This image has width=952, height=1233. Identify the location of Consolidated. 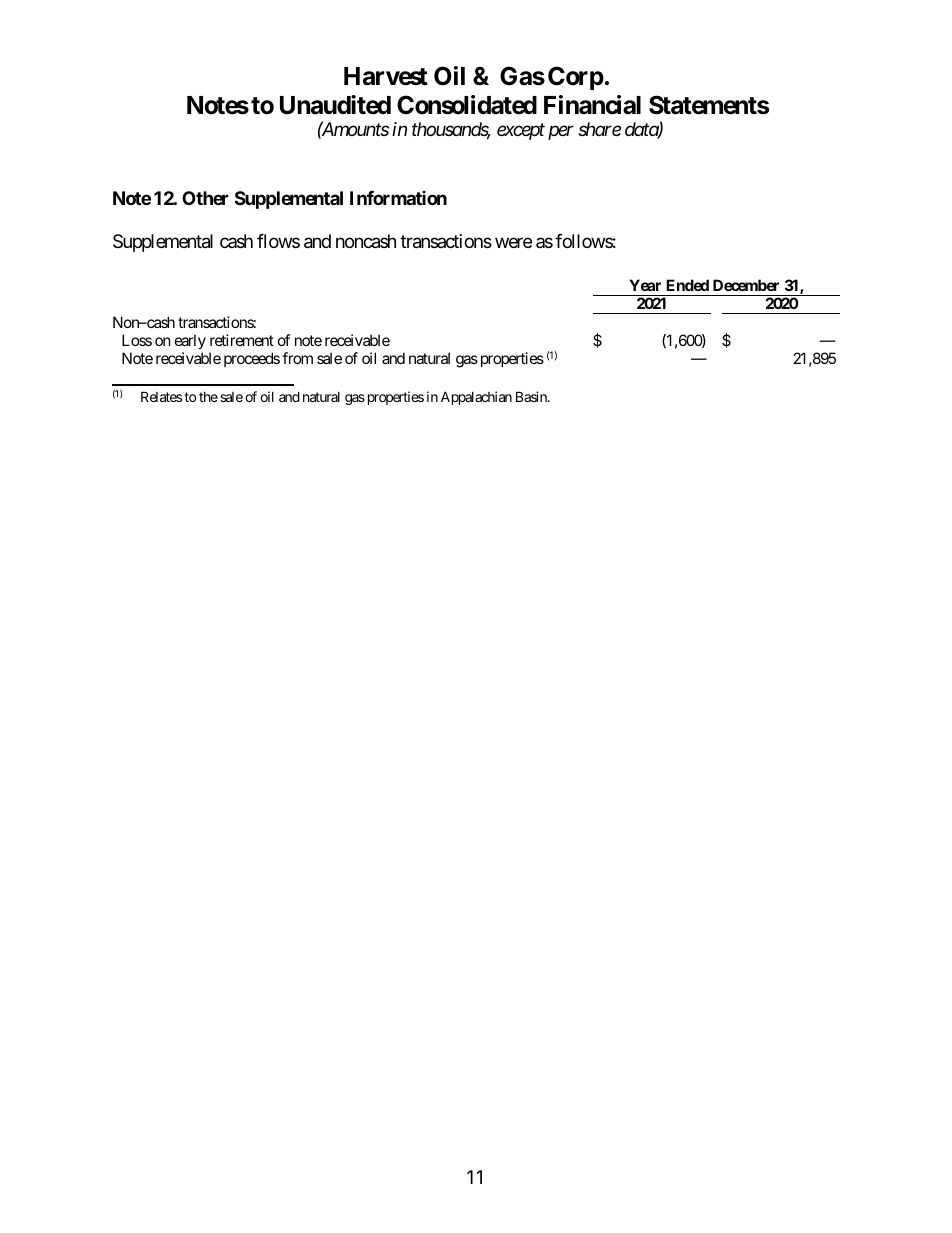
(467, 105).
